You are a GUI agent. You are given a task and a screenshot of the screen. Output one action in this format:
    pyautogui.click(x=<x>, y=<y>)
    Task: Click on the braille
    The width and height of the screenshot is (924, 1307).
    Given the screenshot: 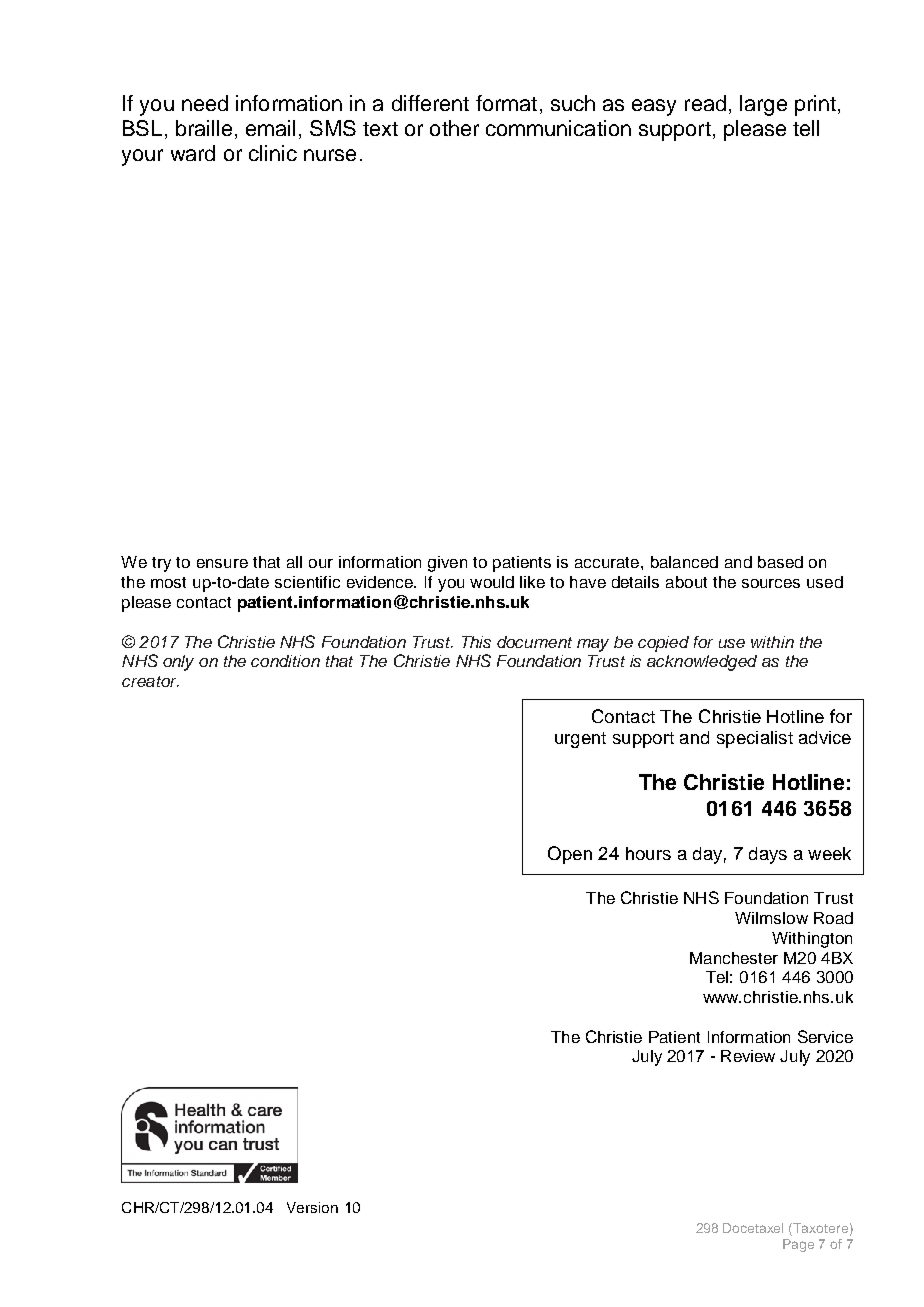 What is the action you would take?
    pyautogui.click(x=204, y=128)
